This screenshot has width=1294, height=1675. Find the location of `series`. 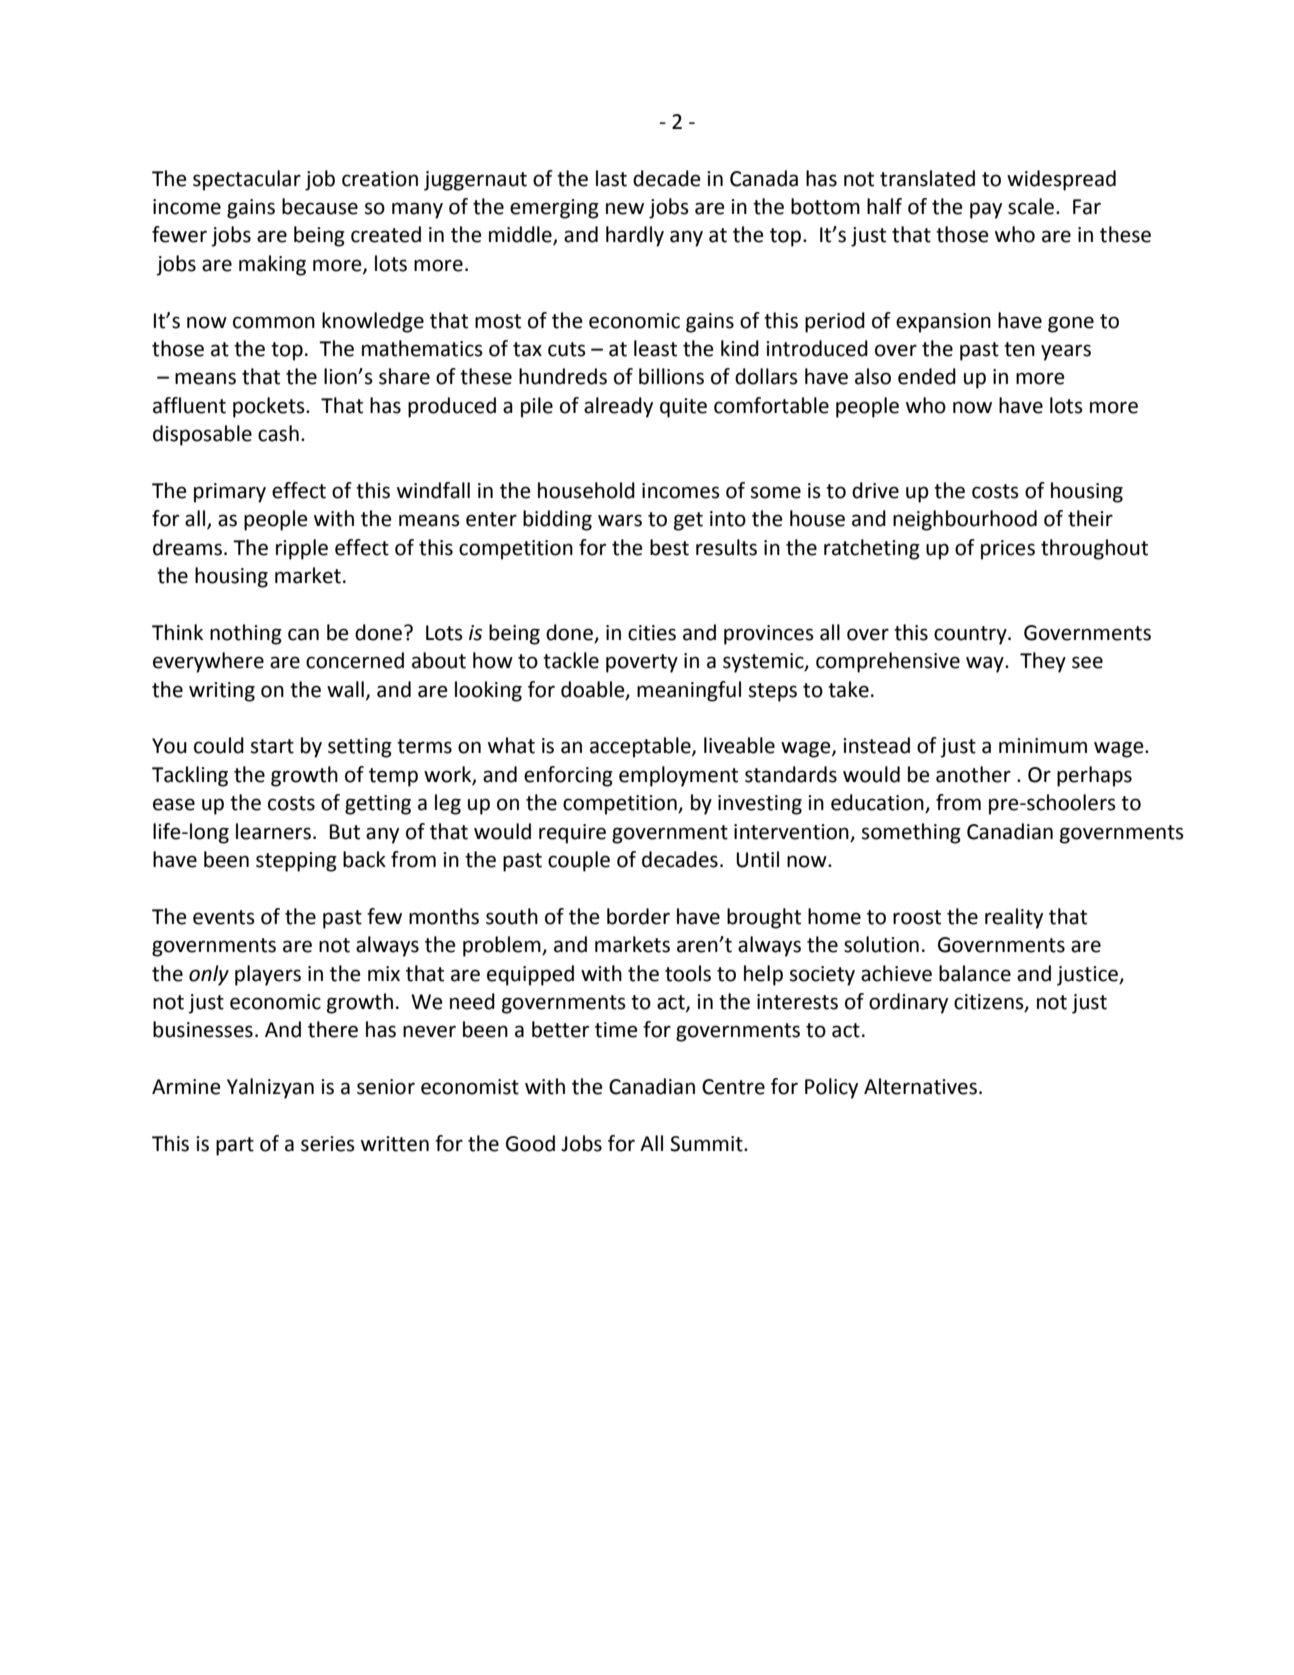

series is located at coordinates (328, 1144).
